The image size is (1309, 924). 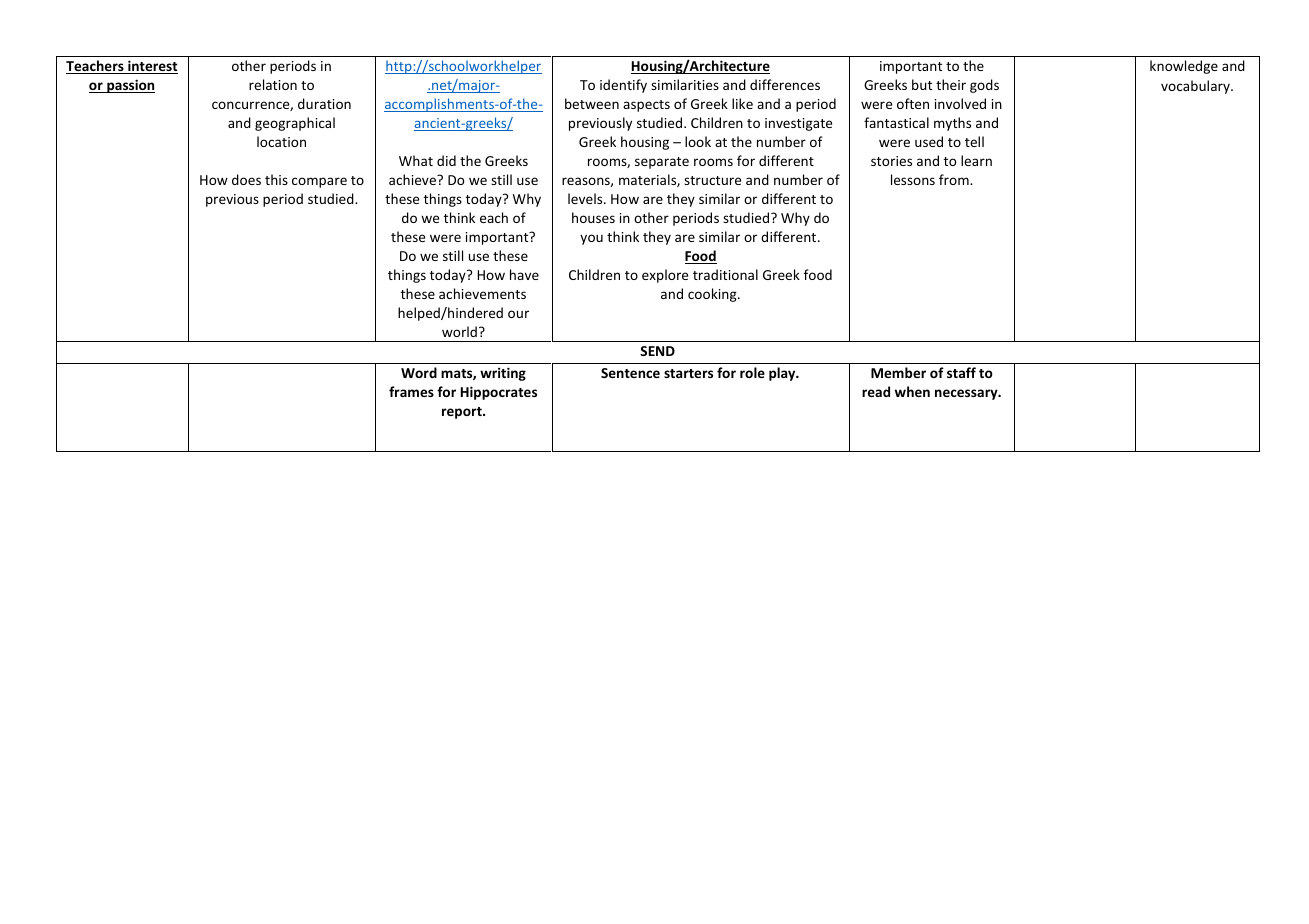 I want to click on our, so click(x=518, y=314).
